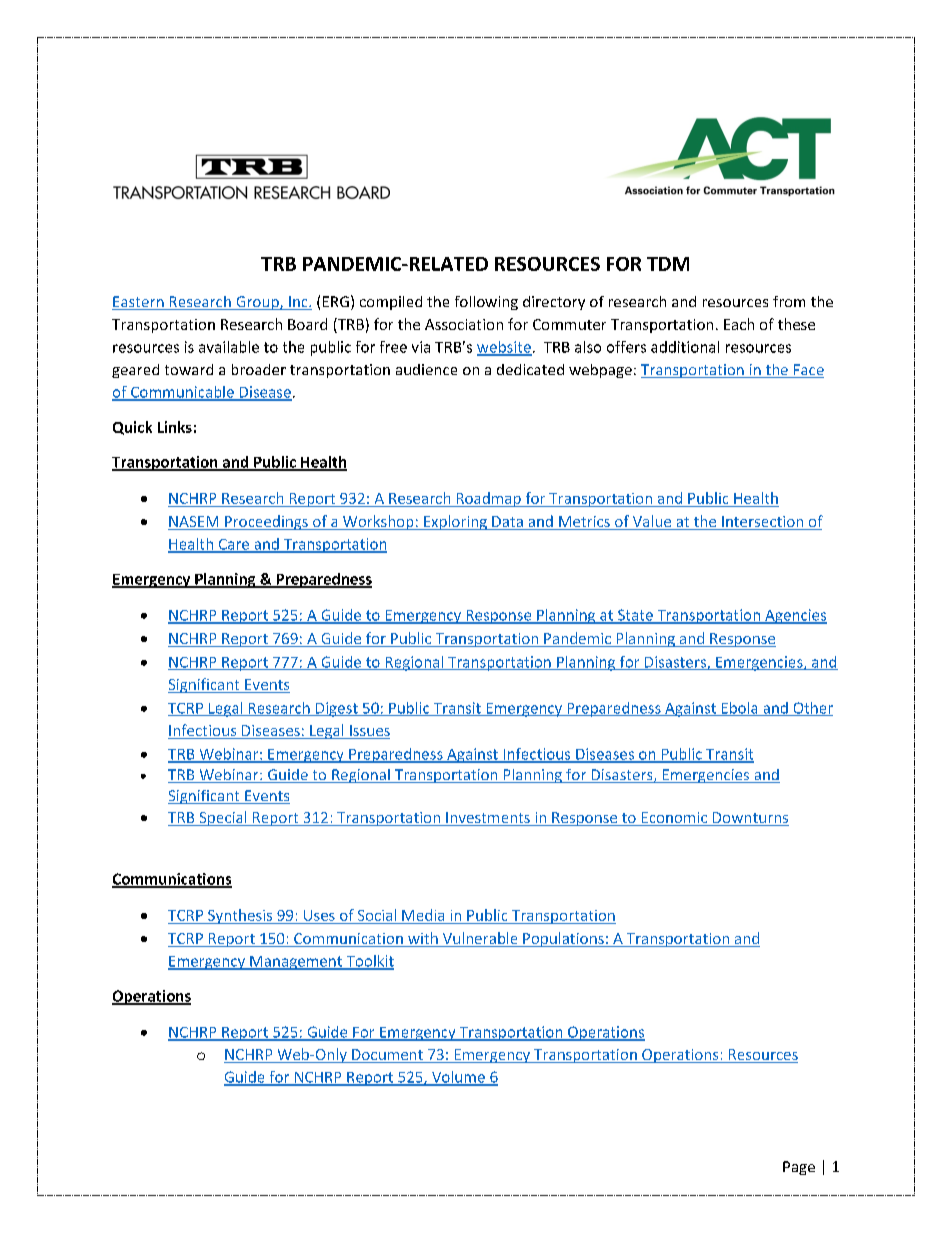 Image resolution: width=952 pixels, height=1233 pixels. Describe the element at coordinates (455, 522) in the page. I see `Exploring` at that location.
